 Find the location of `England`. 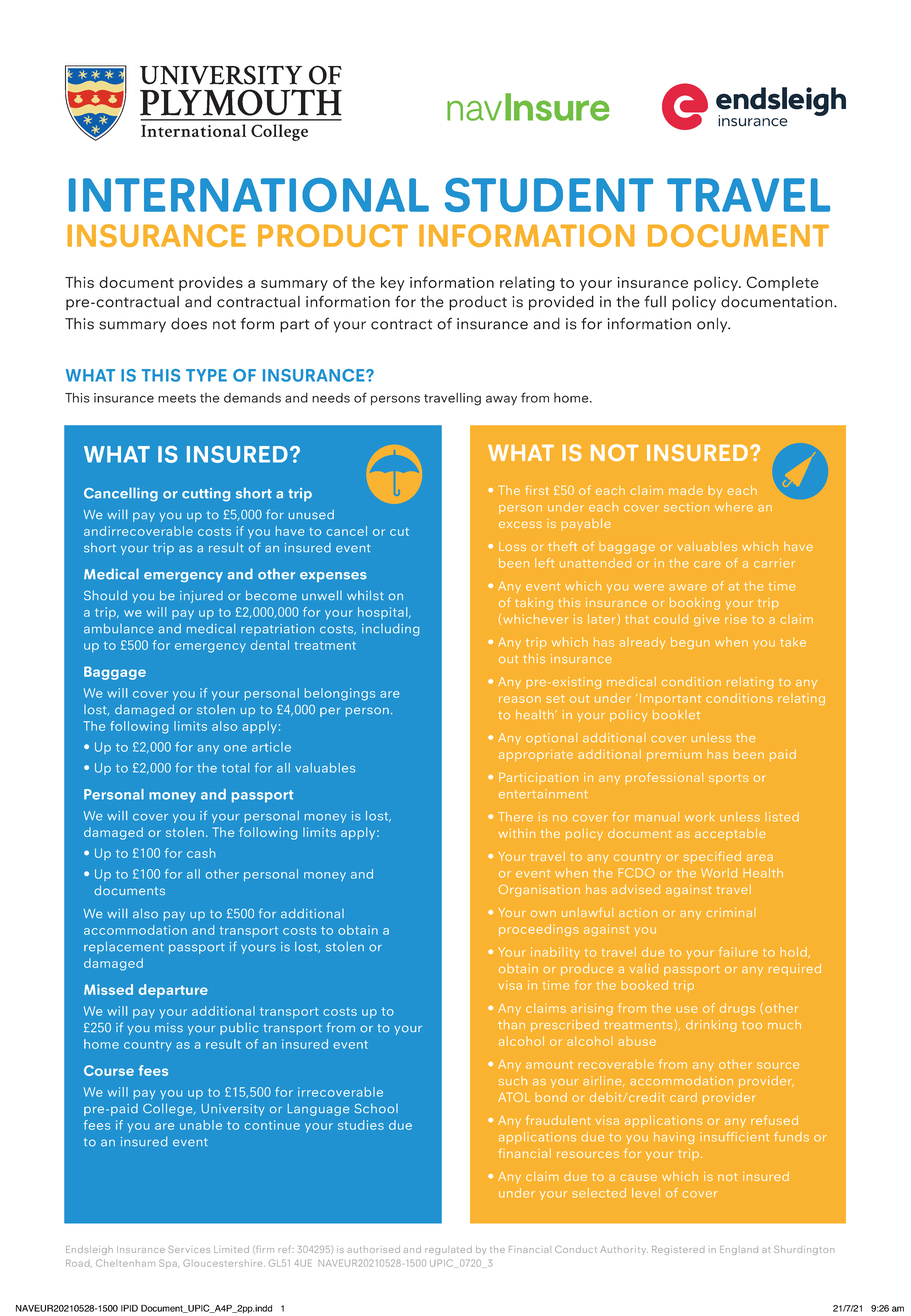

England is located at coordinates (739, 1250).
